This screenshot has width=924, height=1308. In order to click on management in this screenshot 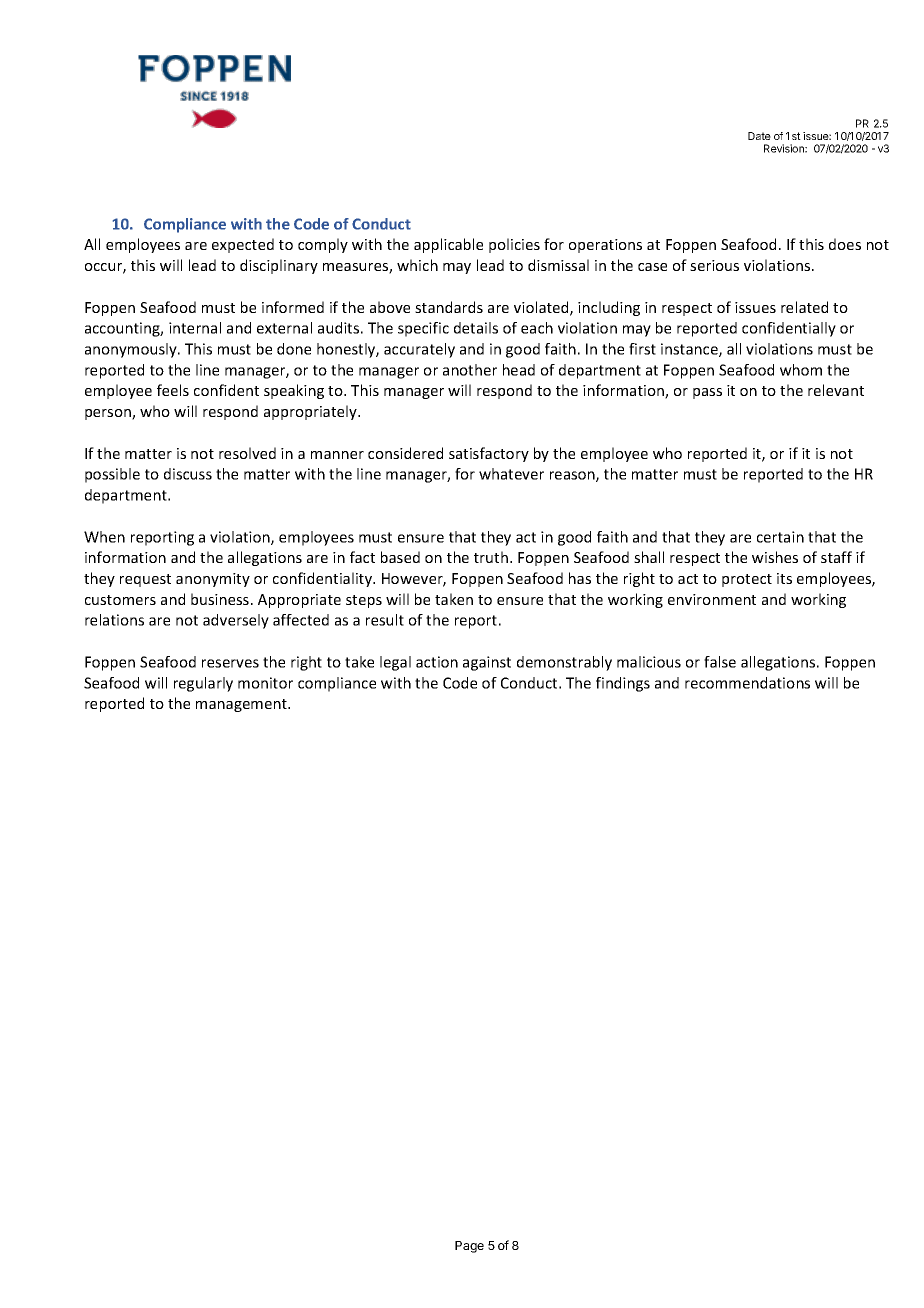, I will do `click(242, 705)`.
